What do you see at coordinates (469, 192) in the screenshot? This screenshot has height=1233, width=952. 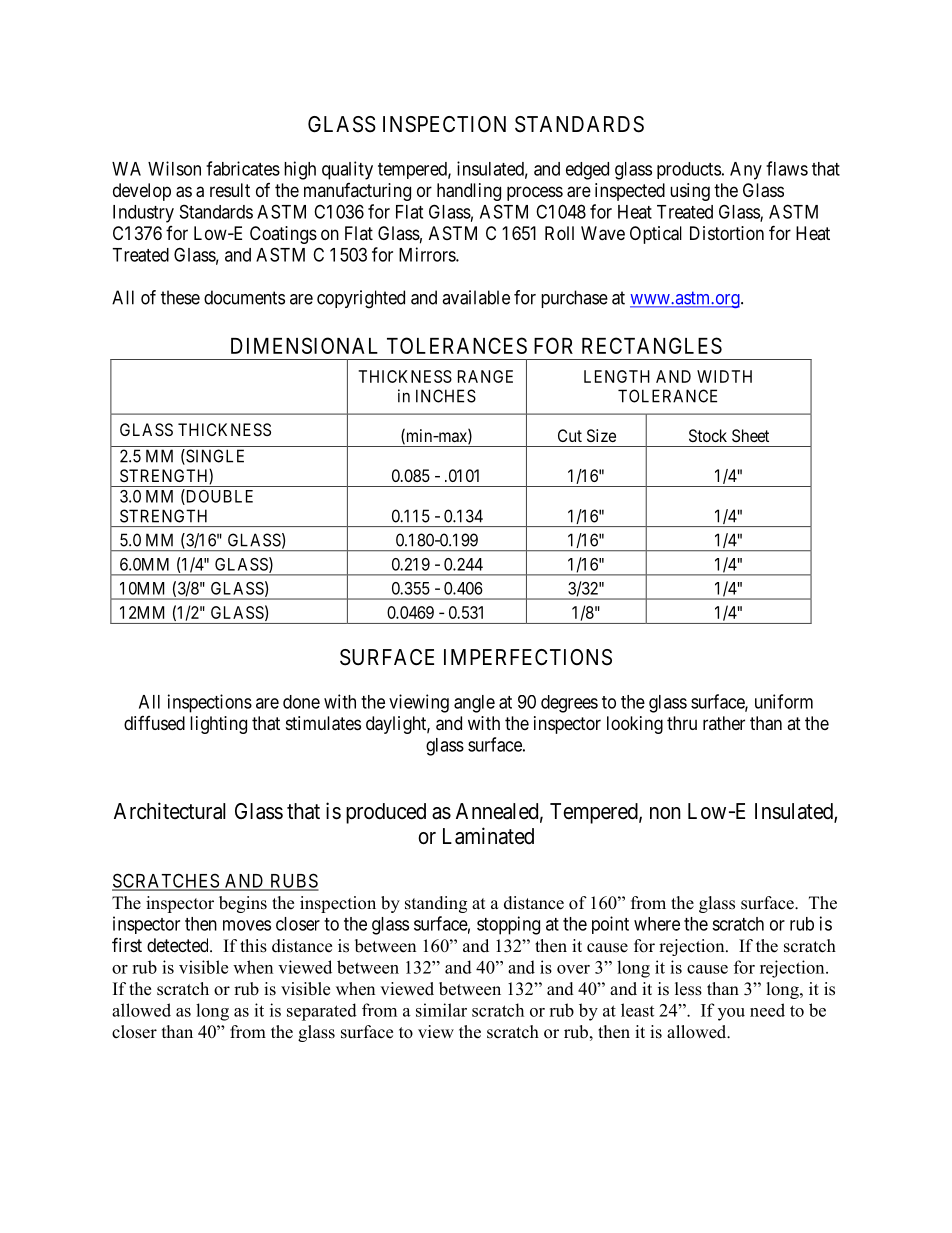 I see `handling` at bounding box center [469, 192].
